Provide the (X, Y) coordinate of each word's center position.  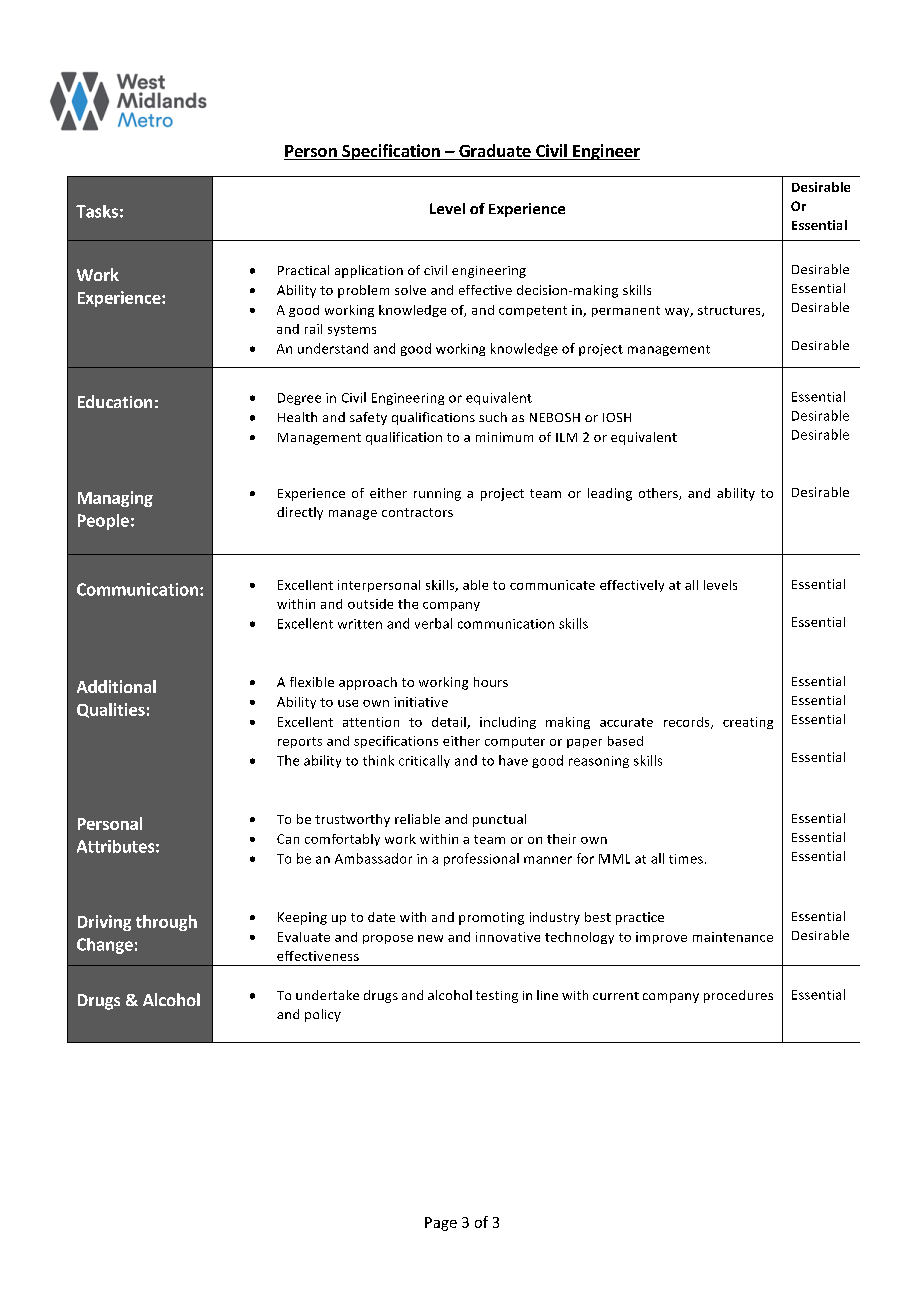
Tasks (97, 211)
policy (323, 1015)
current (616, 996)
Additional (116, 686)
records (688, 723)
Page (441, 1224)
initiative (421, 702)
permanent (626, 311)
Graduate (495, 152)
